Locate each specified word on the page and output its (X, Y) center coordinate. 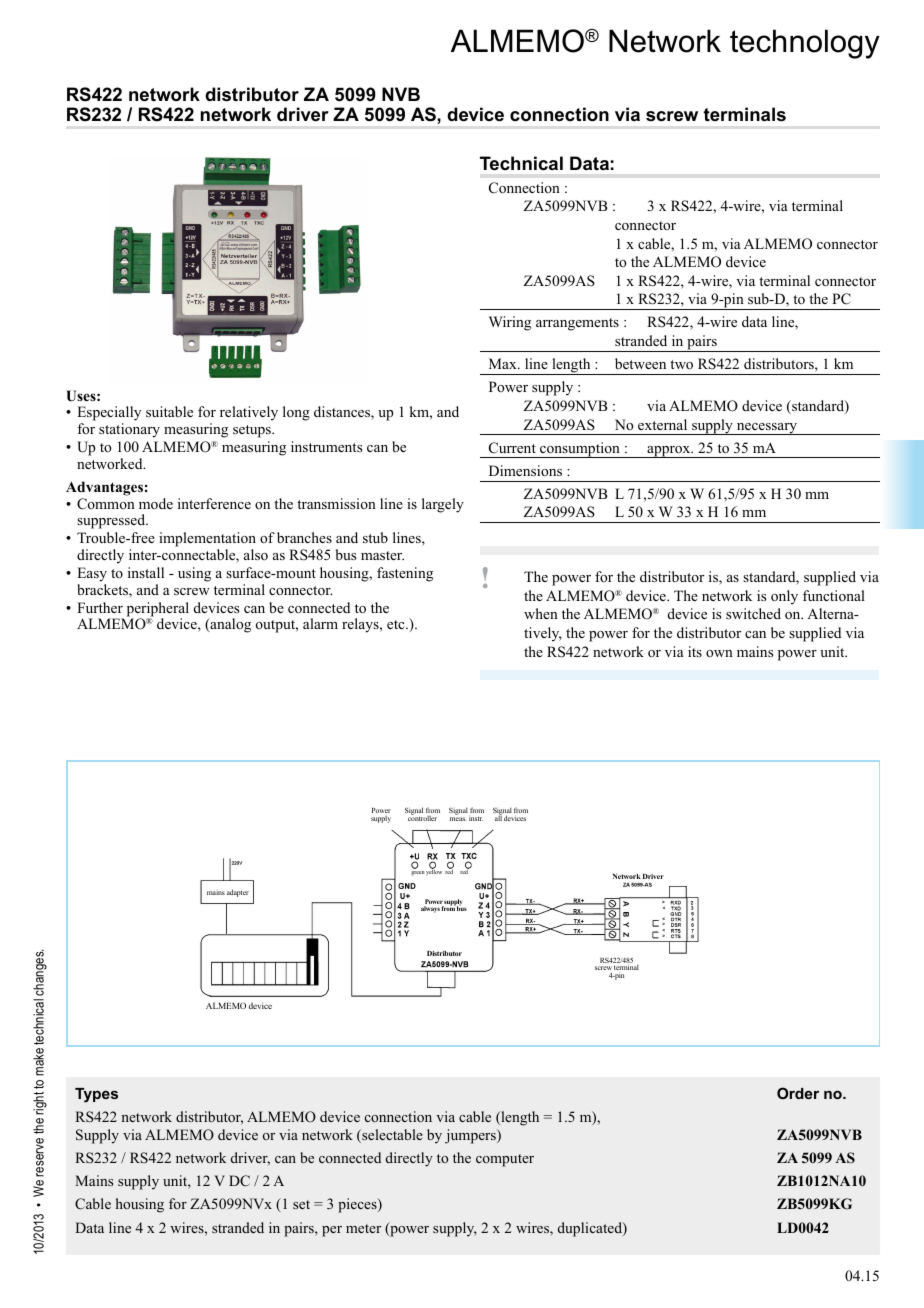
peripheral (158, 610)
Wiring (510, 323)
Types (96, 1095)
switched (753, 613)
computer (505, 1160)
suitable (169, 411)
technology (805, 44)
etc (397, 624)
